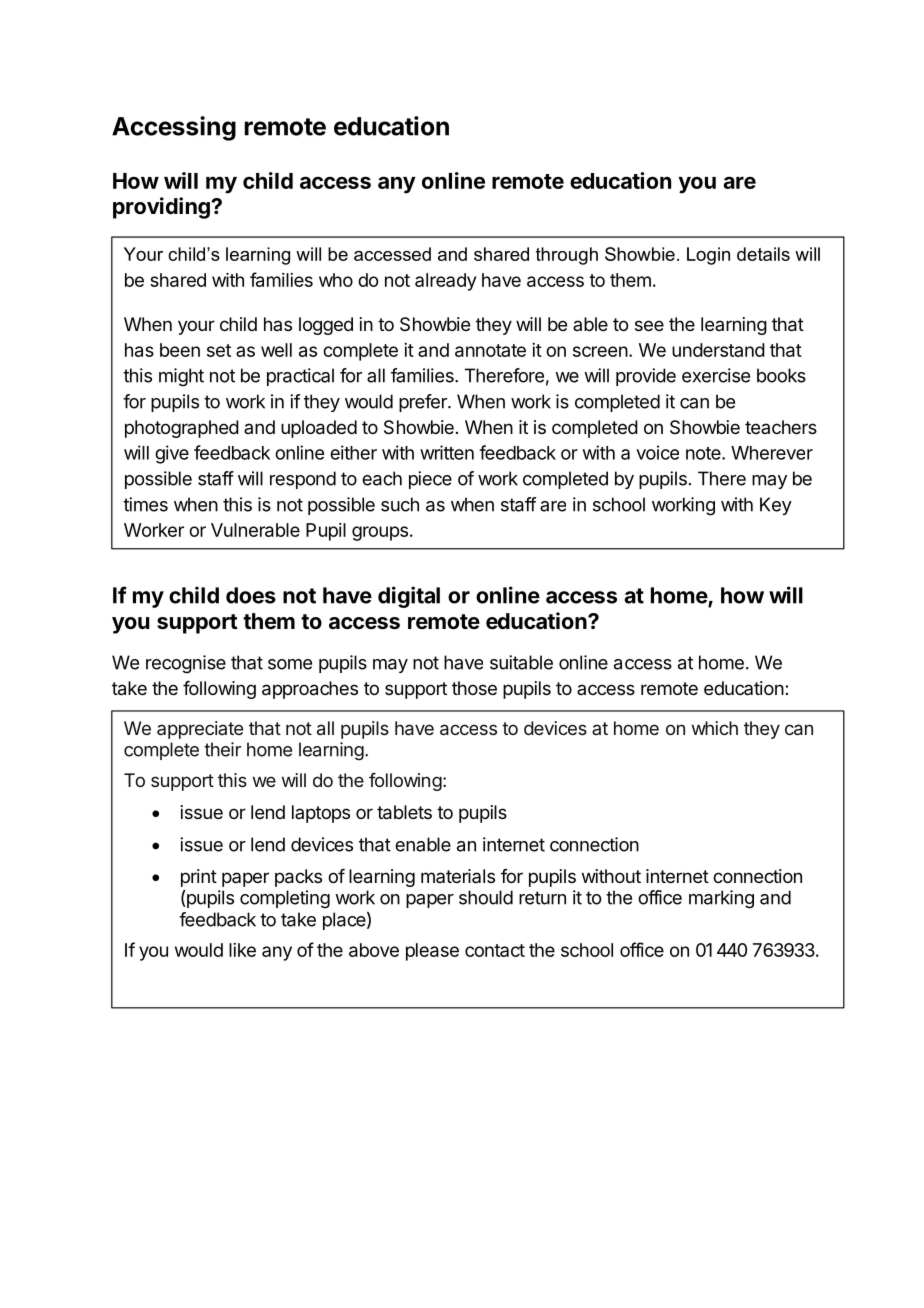  I want to click on providing, so click(162, 208).
